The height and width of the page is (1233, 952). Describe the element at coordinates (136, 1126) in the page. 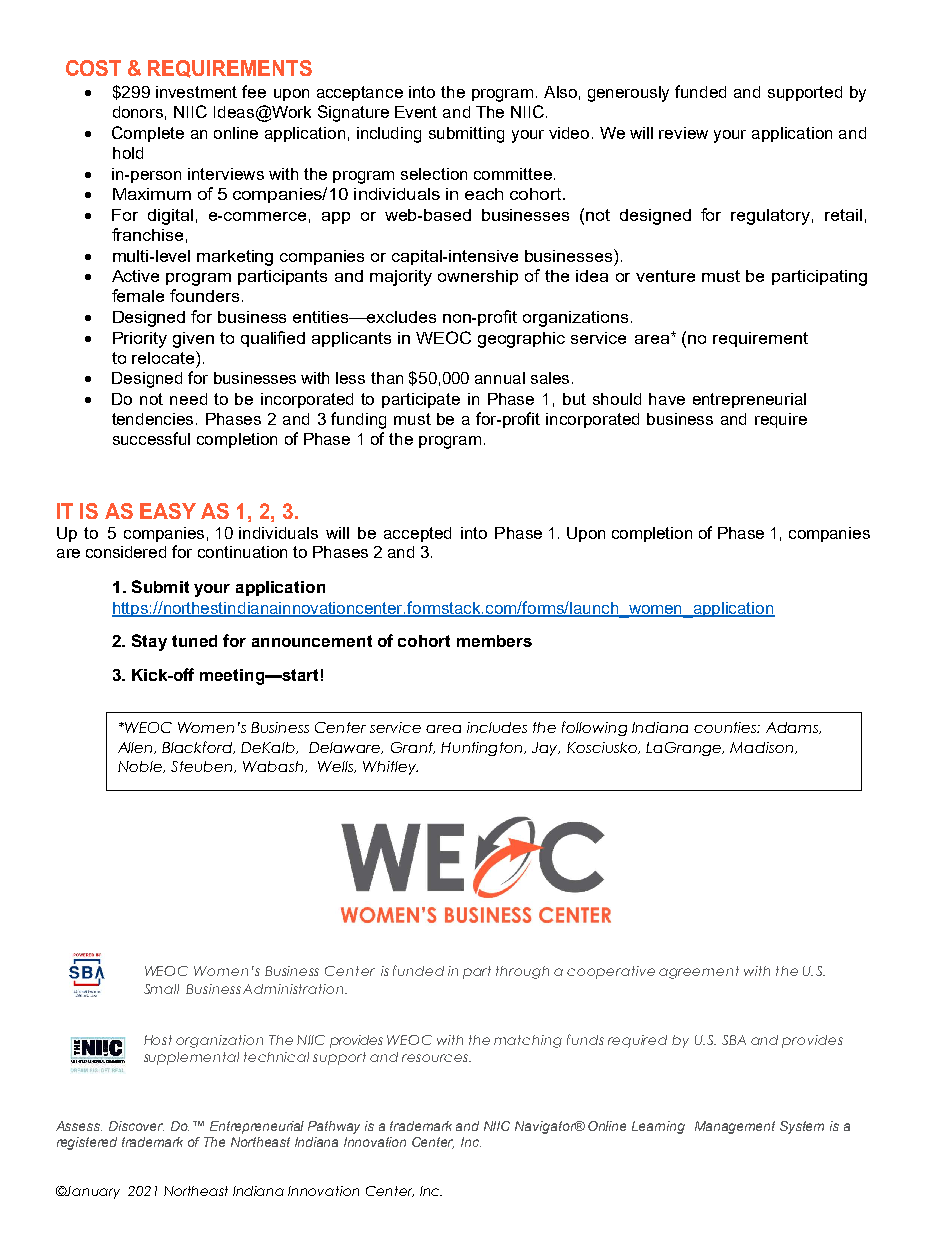

I see `Discover` at that location.
